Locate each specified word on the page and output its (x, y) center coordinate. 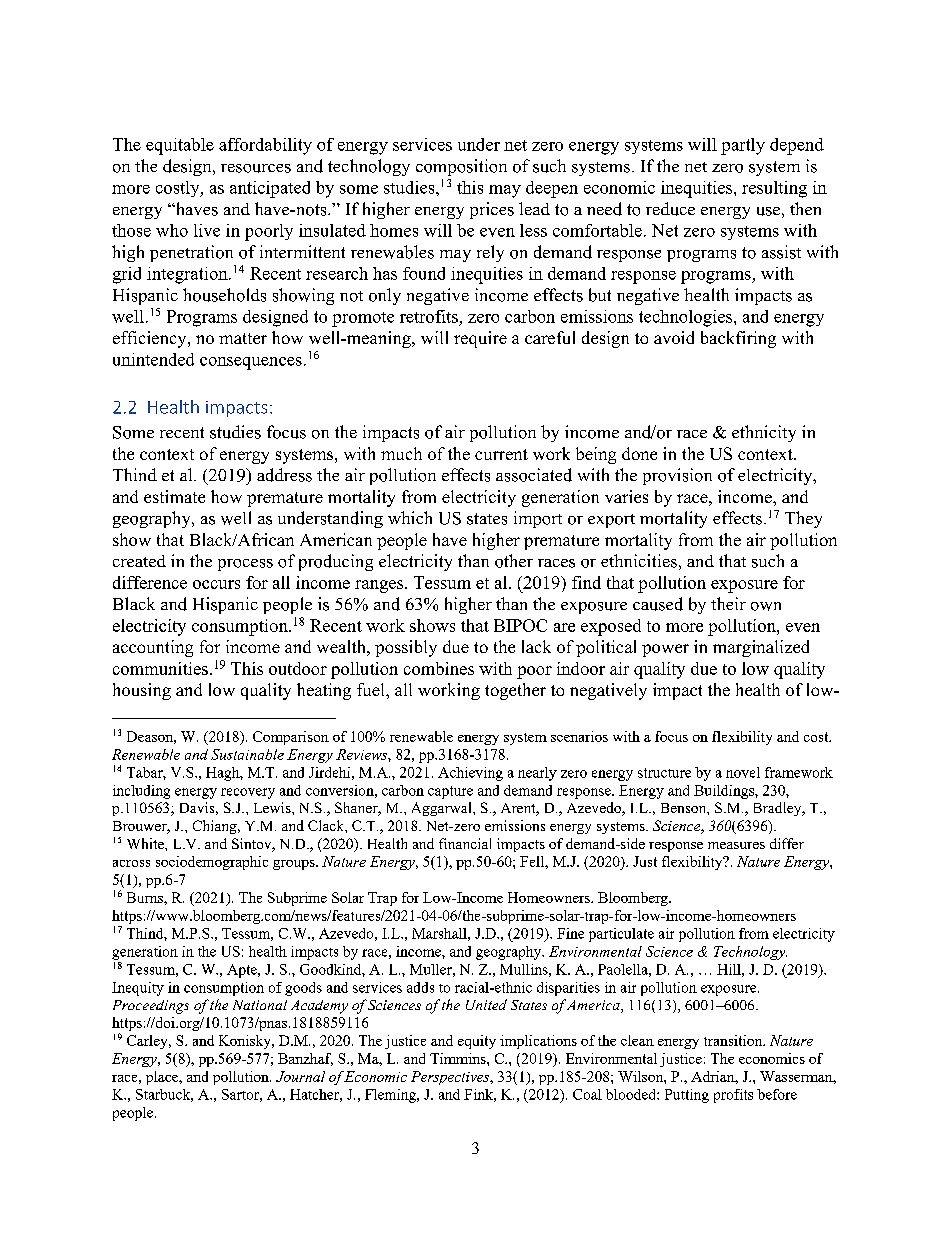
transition (734, 1040)
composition (461, 167)
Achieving (470, 774)
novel (743, 772)
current (501, 454)
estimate (174, 496)
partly (743, 146)
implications (538, 1042)
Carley (148, 1042)
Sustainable (247, 754)
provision (677, 476)
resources (256, 168)
